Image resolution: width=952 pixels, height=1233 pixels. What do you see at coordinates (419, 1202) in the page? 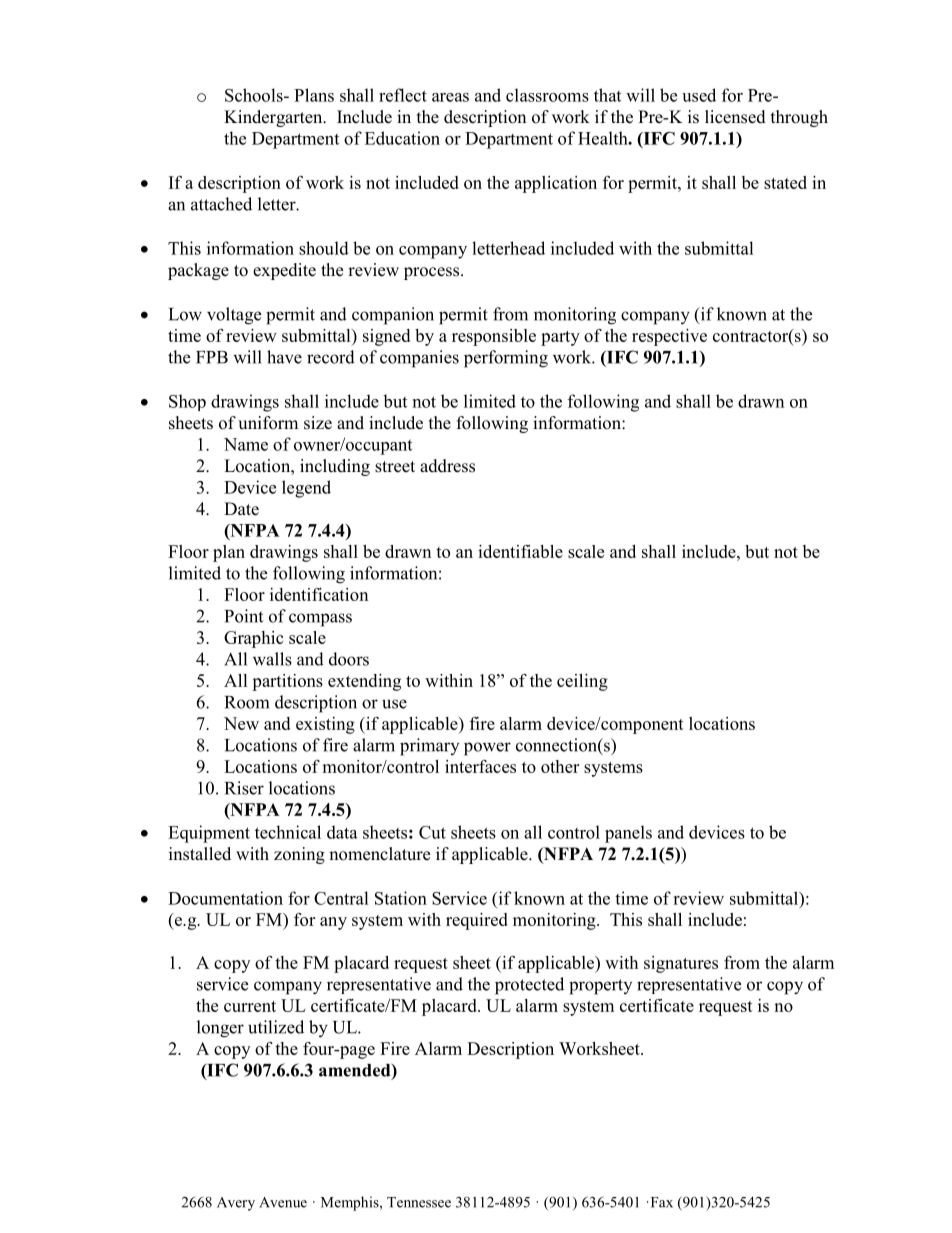
I see `Tennessee` at bounding box center [419, 1202].
